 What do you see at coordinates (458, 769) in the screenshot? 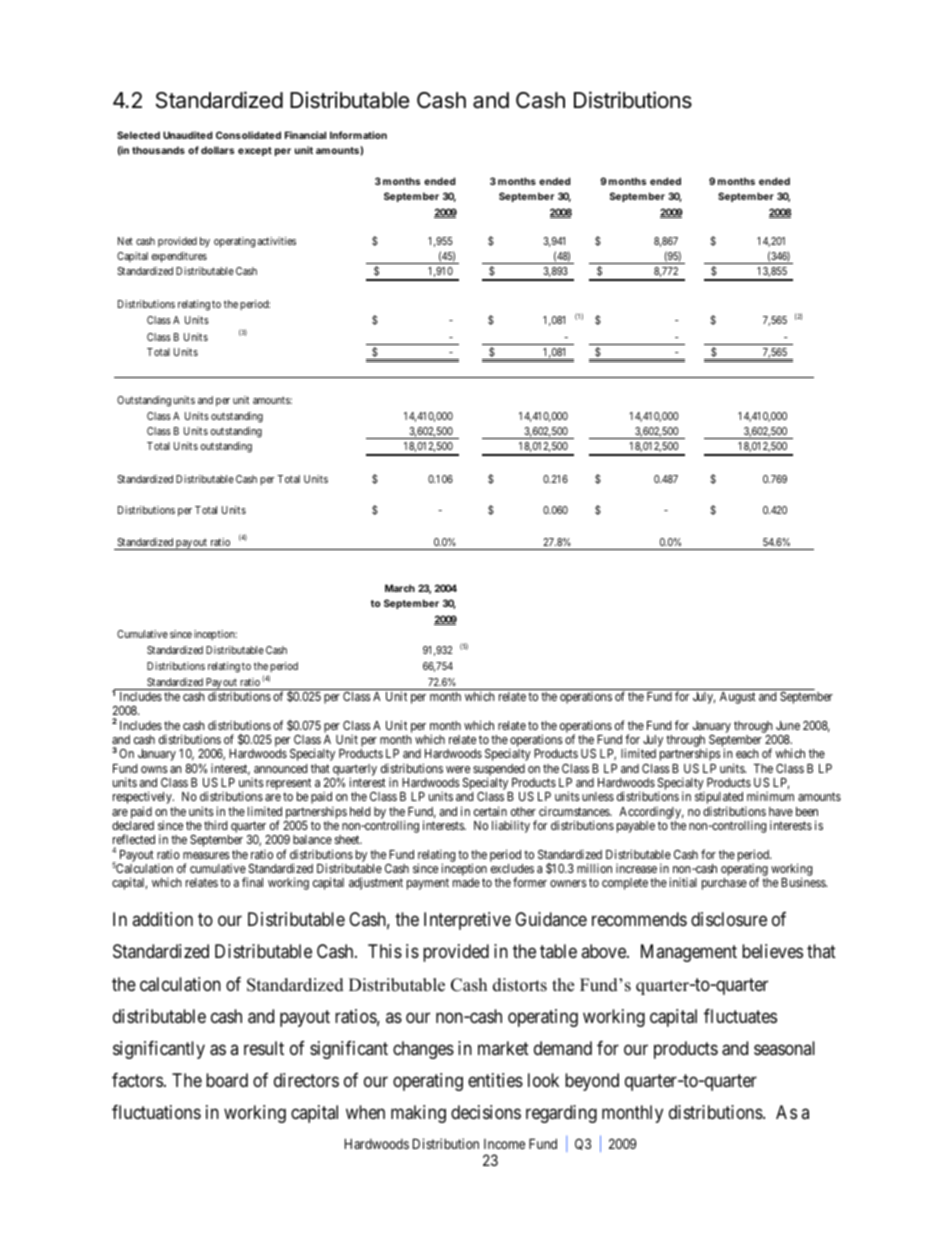
I see `were` at bounding box center [458, 769].
